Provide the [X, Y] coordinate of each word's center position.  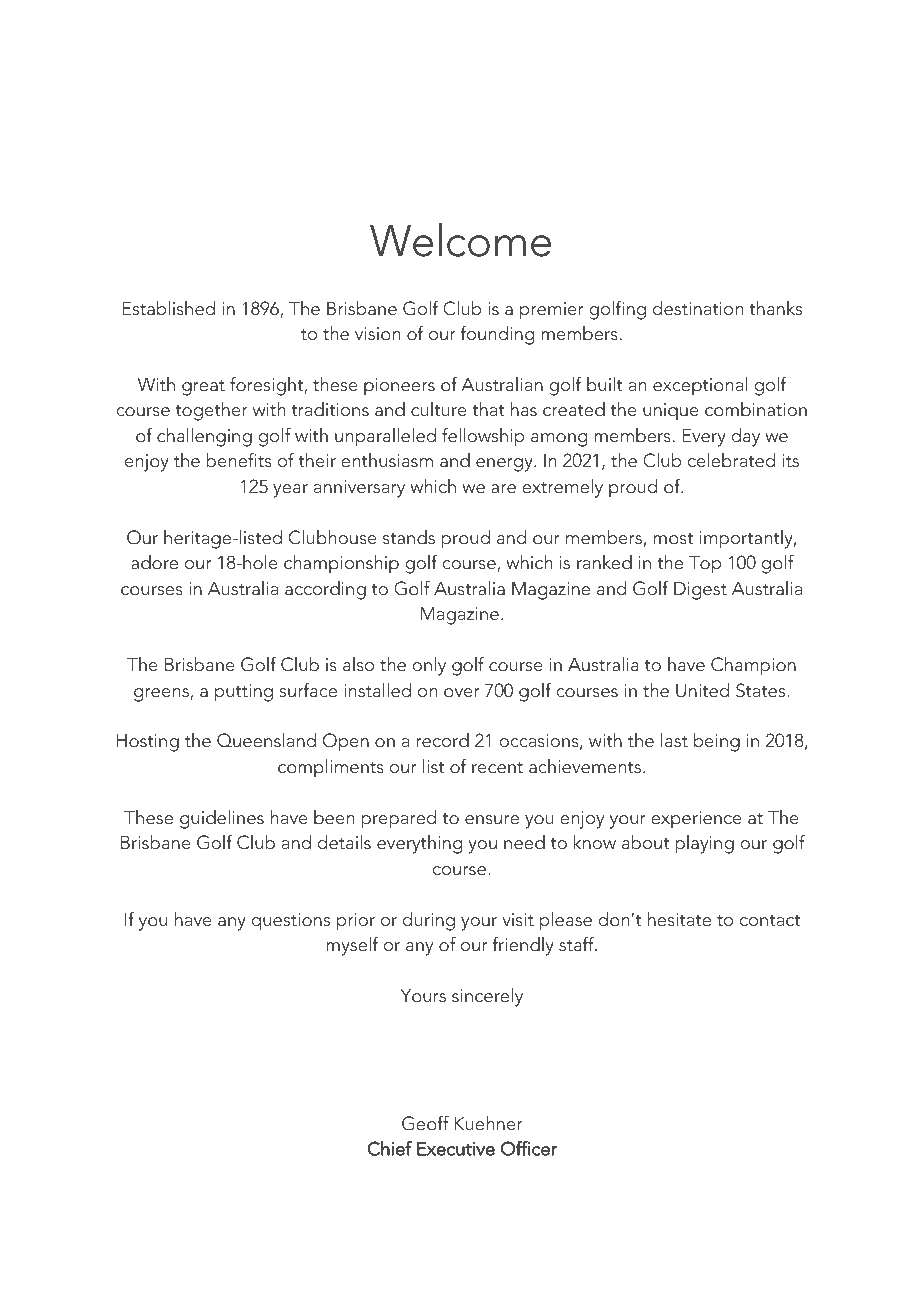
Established [169, 308]
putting [244, 693]
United [702, 690]
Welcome [460, 240]
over [462, 693]
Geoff [425, 1123]
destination [698, 308]
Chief [390, 1148]
